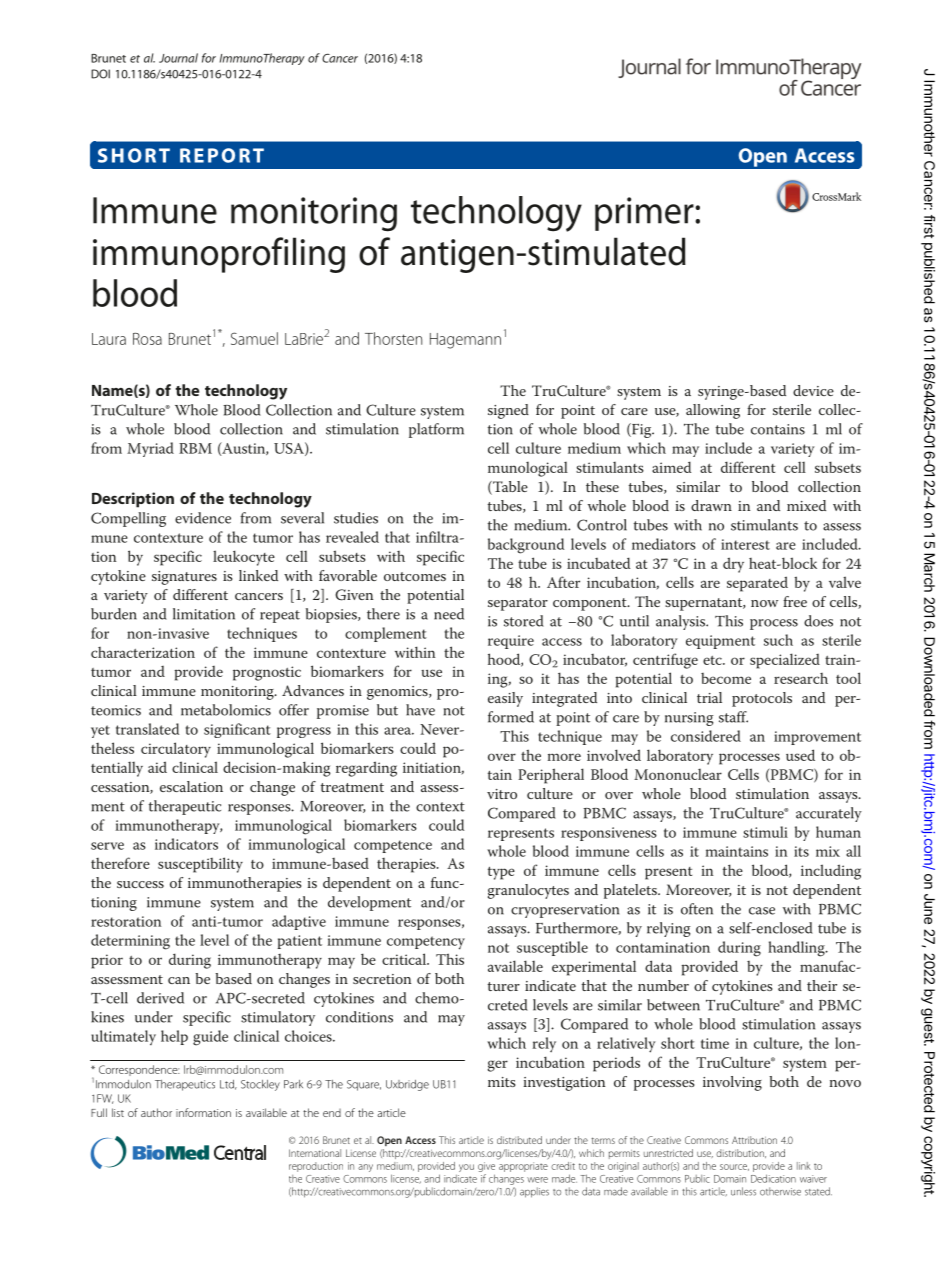 This screenshot has height=1265, width=952. I want to click on such, so click(778, 640).
